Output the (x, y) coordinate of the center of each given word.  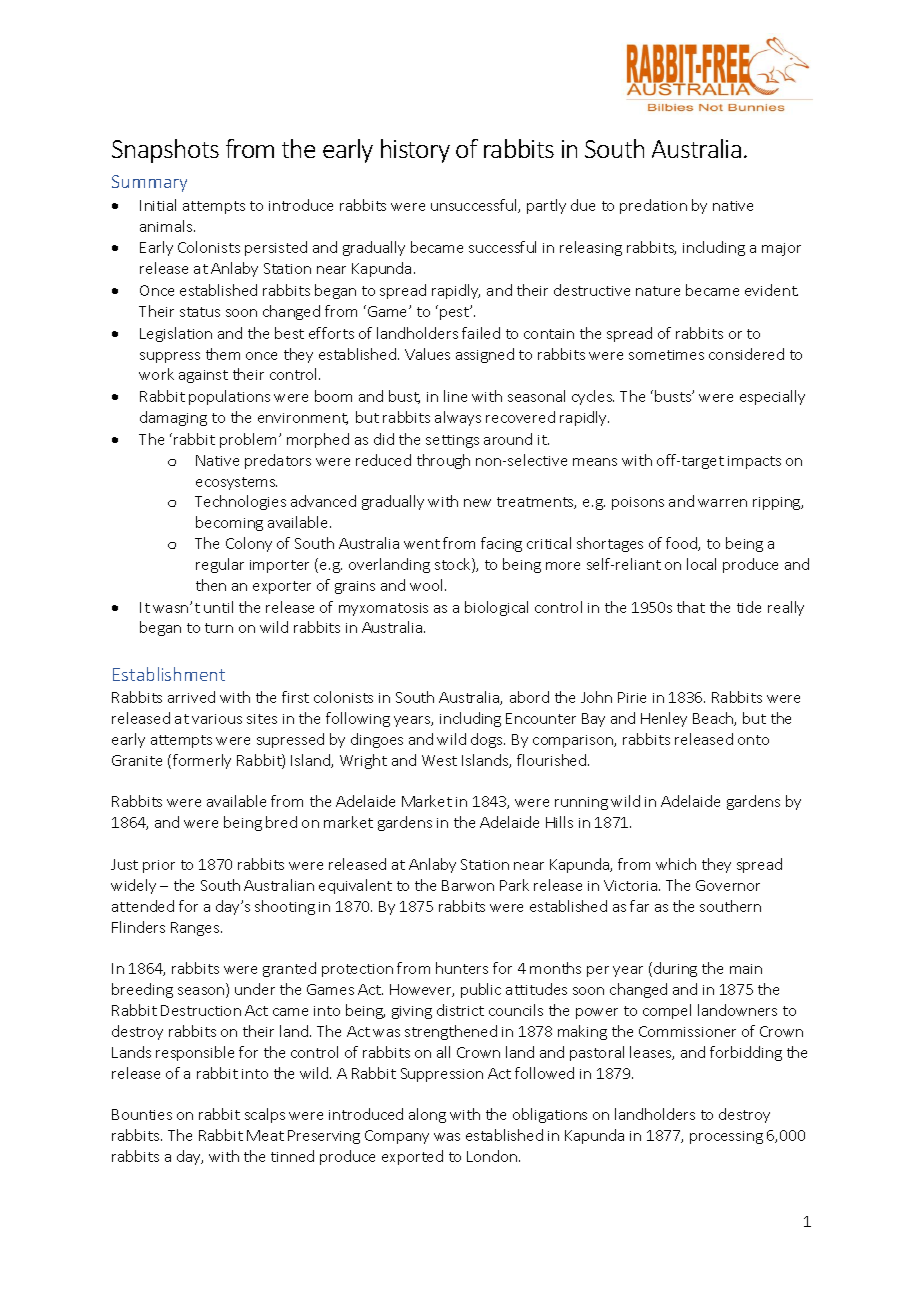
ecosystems (236, 483)
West (439, 760)
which (676, 864)
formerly (202, 761)
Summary (149, 183)
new (477, 503)
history (415, 151)
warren (722, 503)
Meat (265, 1135)
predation (653, 206)
